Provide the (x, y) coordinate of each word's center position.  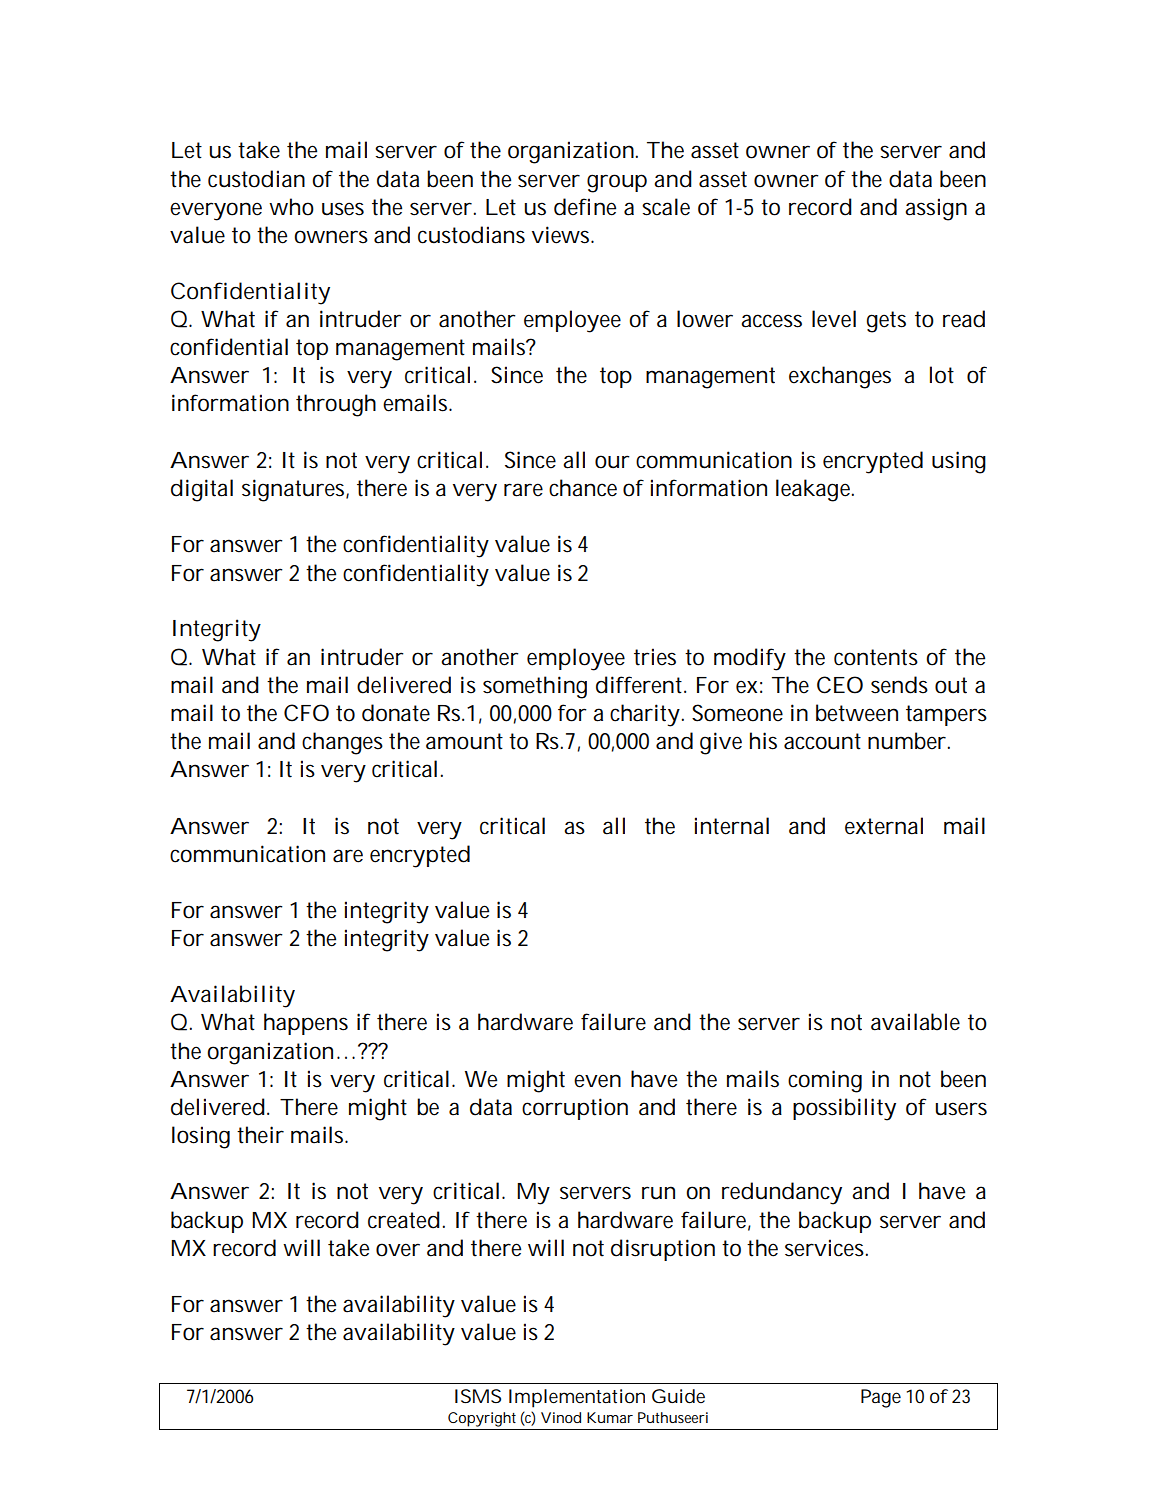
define (585, 207)
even (597, 1081)
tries (655, 657)
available (915, 1022)
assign (936, 209)
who (291, 207)
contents (876, 657)
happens (306, 1024)
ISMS (478, 1396)
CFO (306, 713)
